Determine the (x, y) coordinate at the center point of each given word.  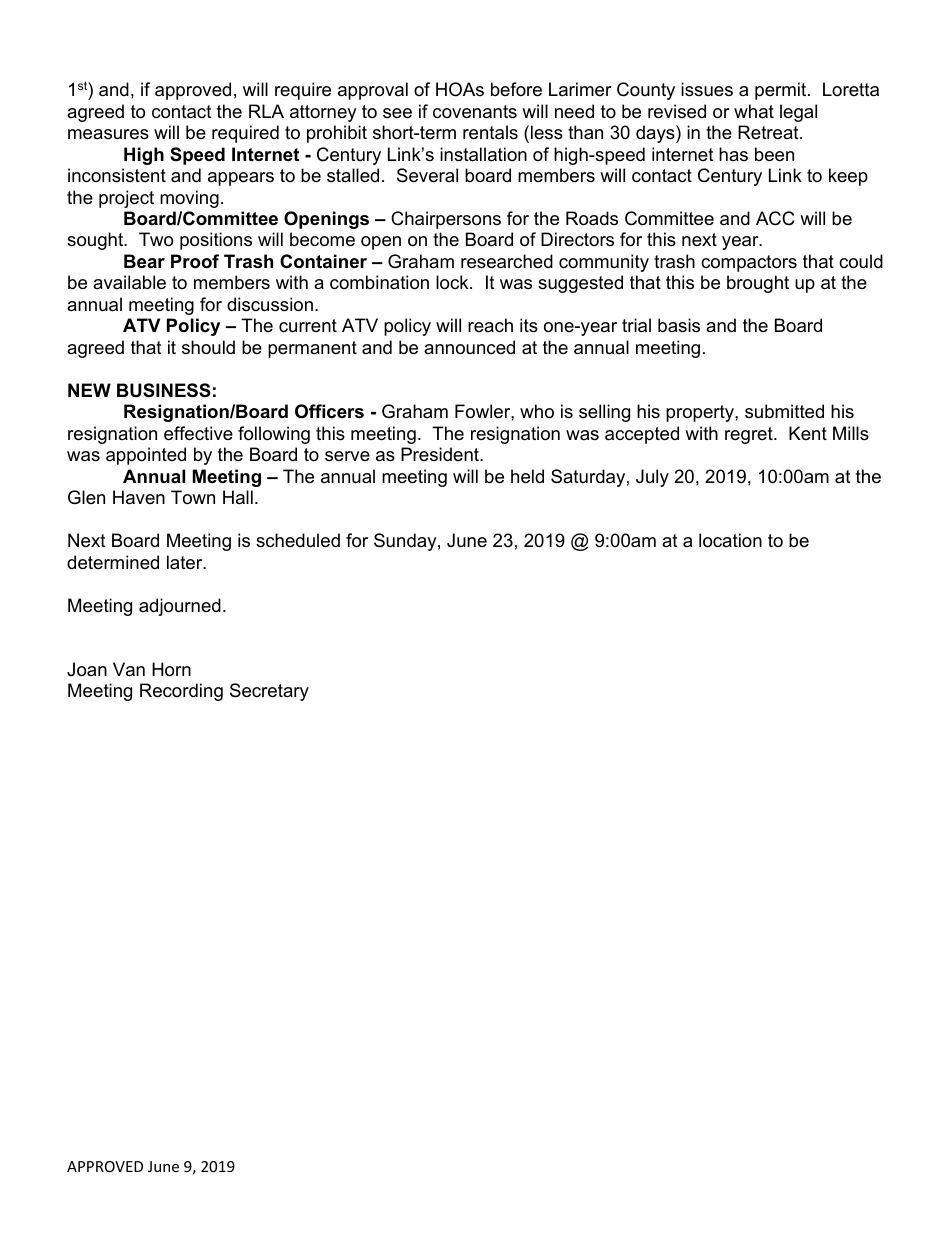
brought (758, 284)
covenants (475, 112)
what (754, 111)
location (730, 540)
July (652, 478)
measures (108, 134)
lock (453, 282)
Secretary (269, 692)
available (129, 282)
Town (193, 497)
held (527, 476)
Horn (171, 669)
